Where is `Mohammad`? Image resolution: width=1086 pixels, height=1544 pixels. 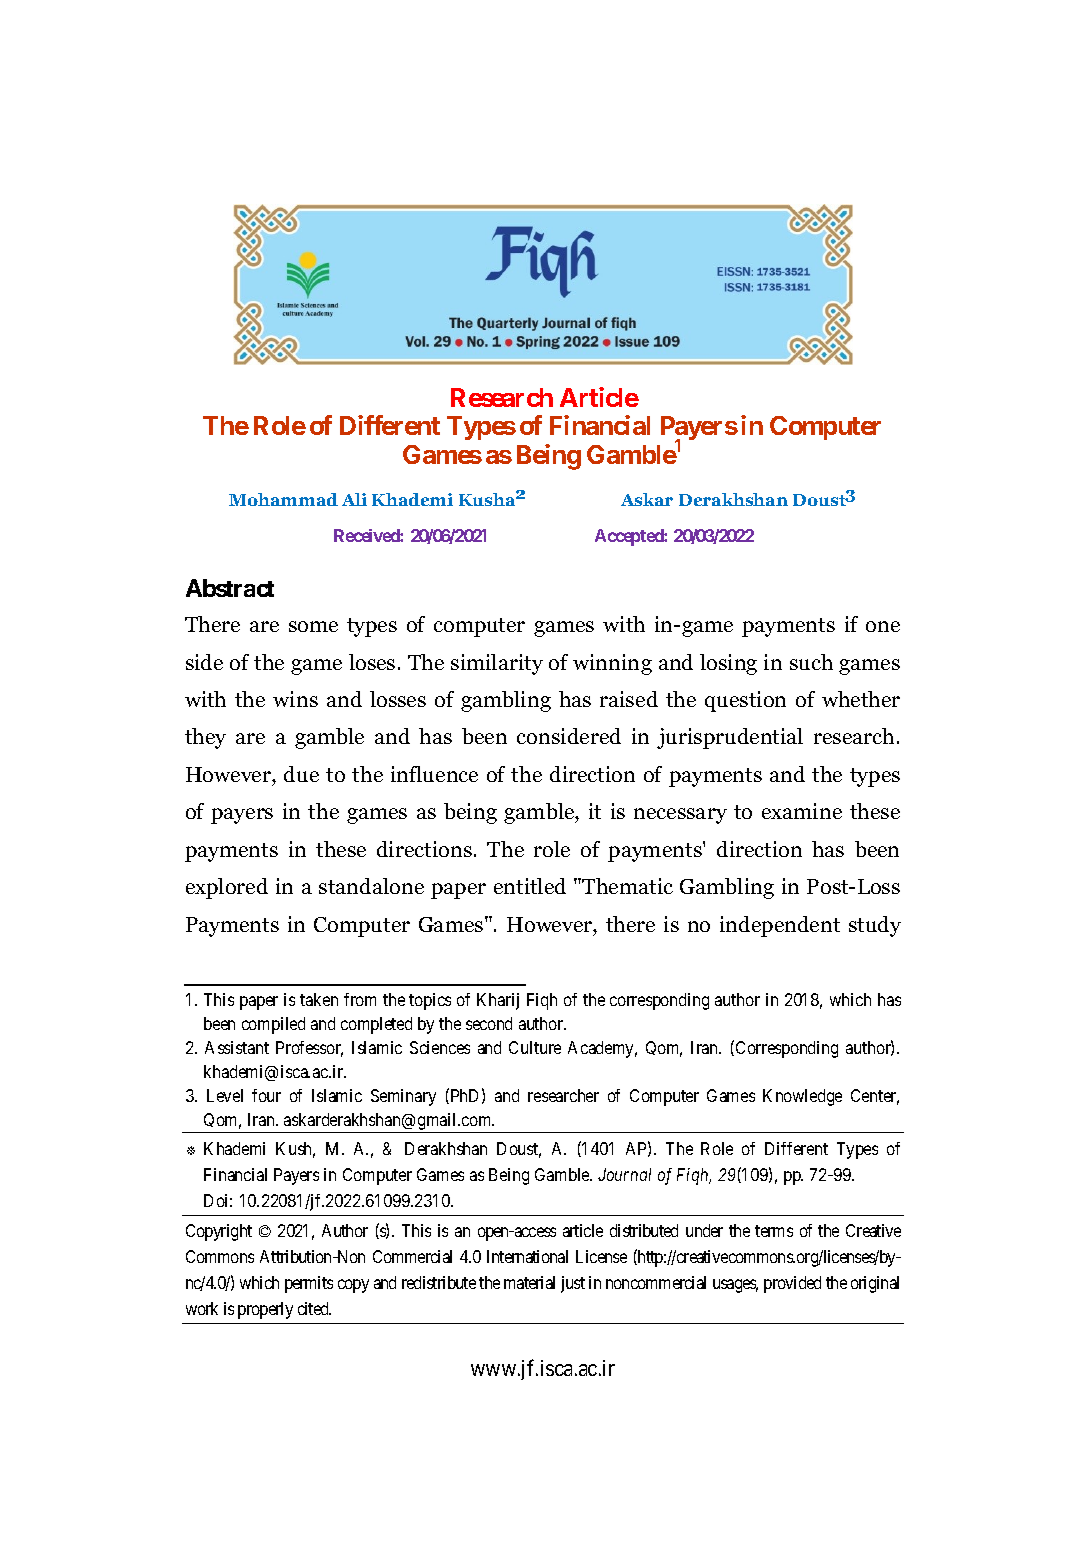
Mohammad is located at coordinates (283, 499).
